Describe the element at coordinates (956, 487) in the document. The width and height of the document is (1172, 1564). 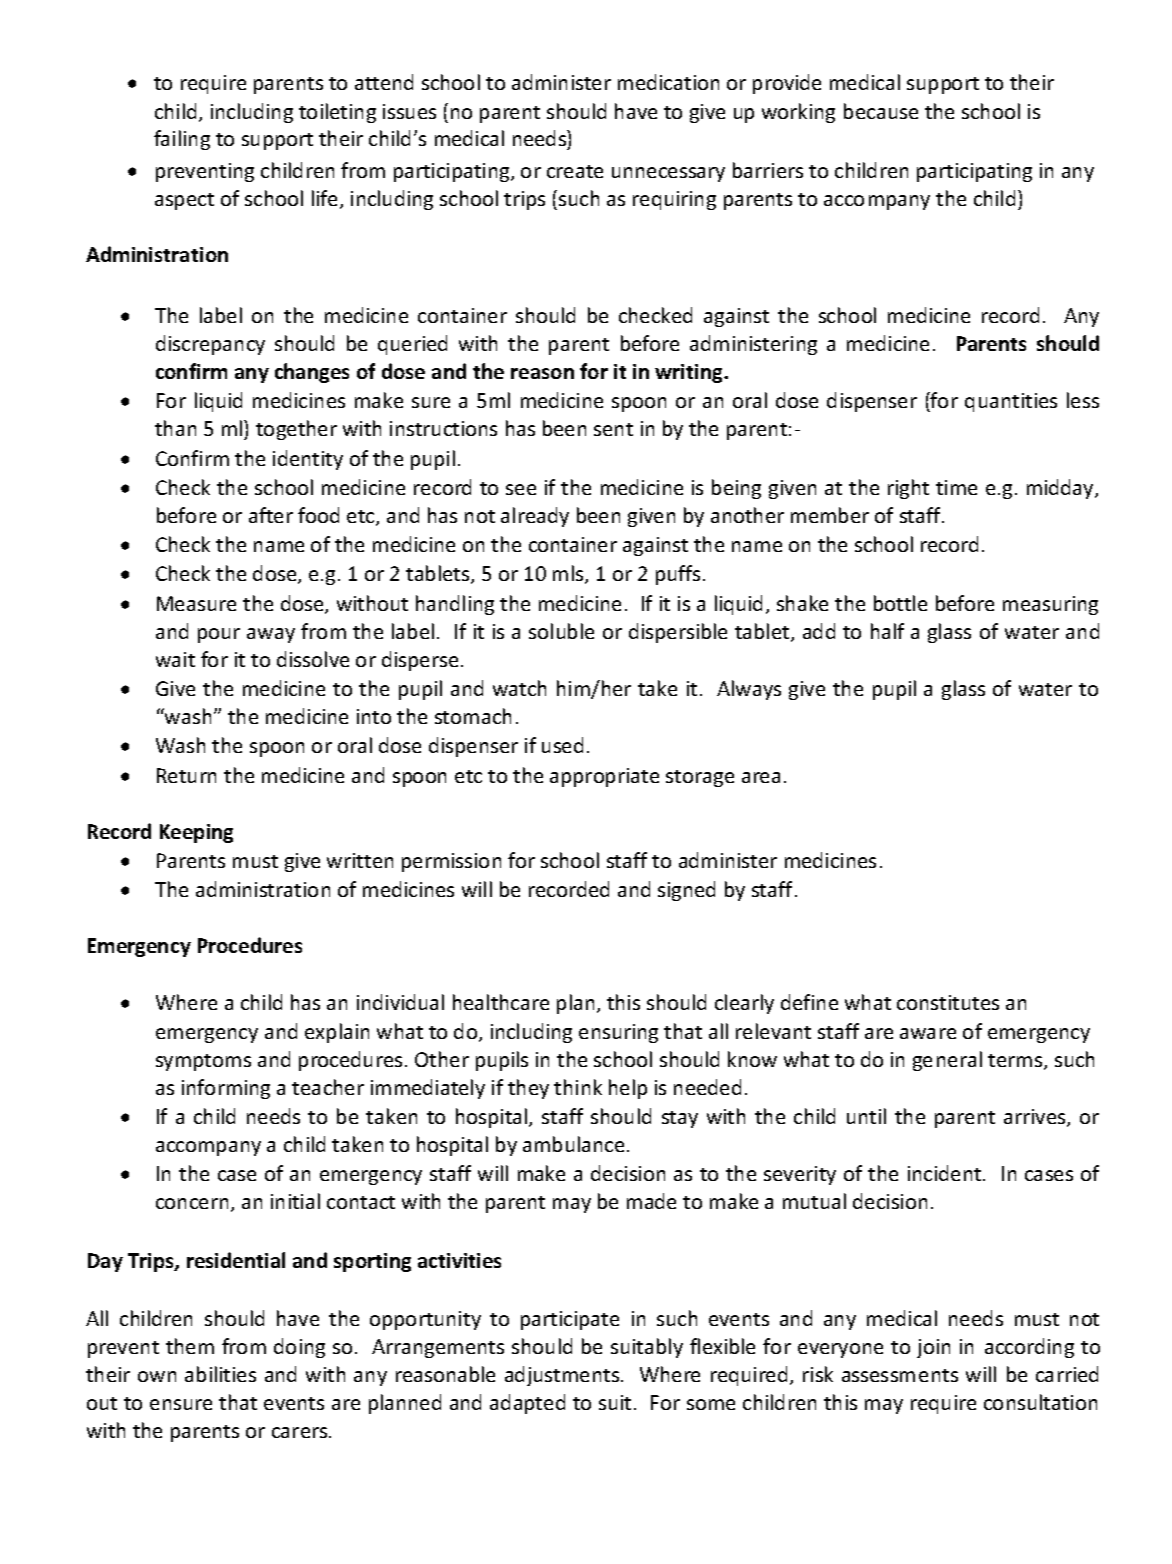
I see `time` at that location.
